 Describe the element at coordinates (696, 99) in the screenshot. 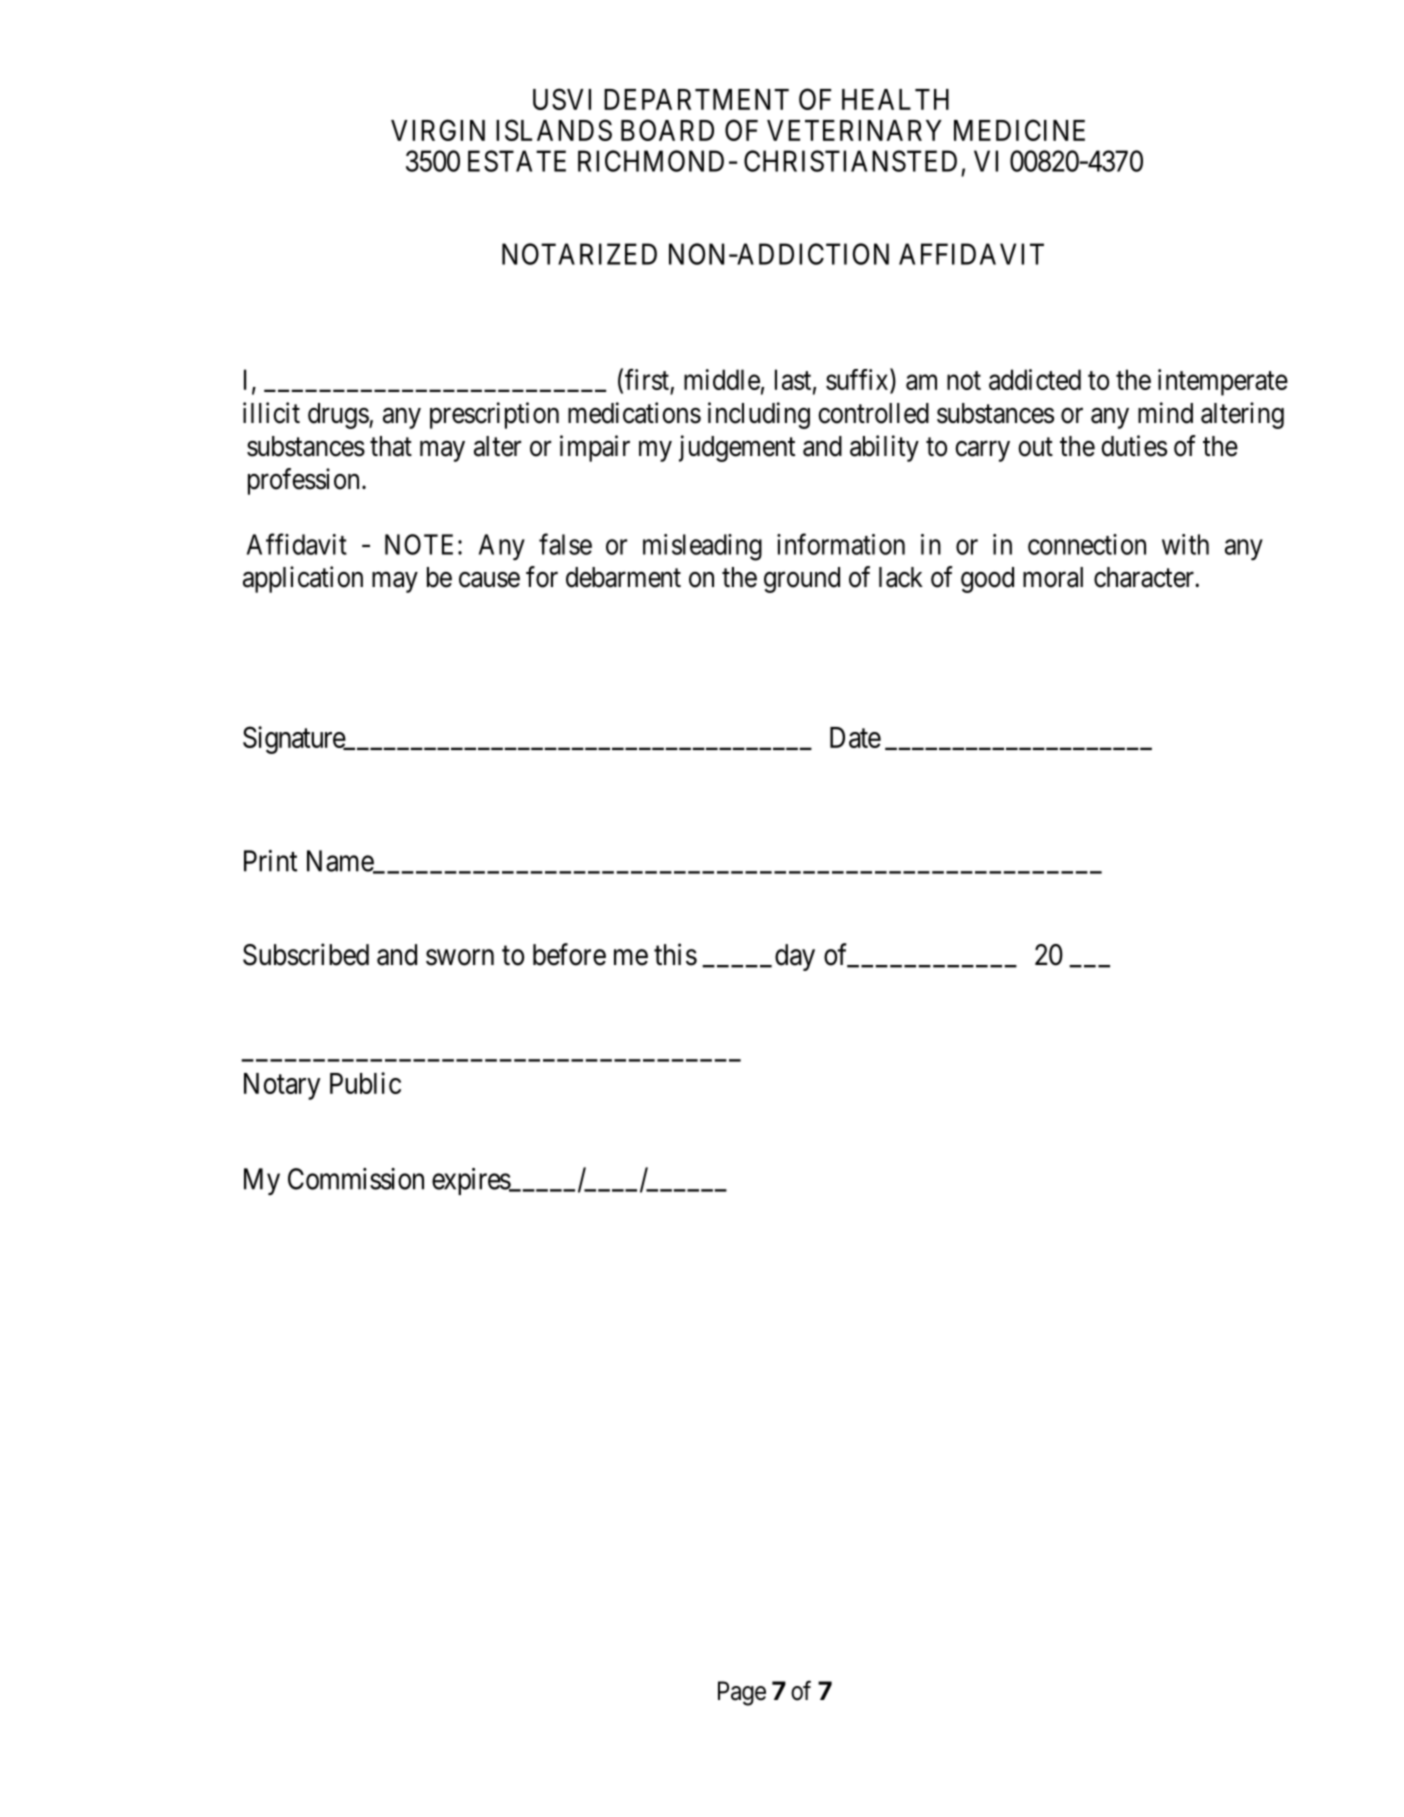

I see `DEPARTMENT` at that location.
